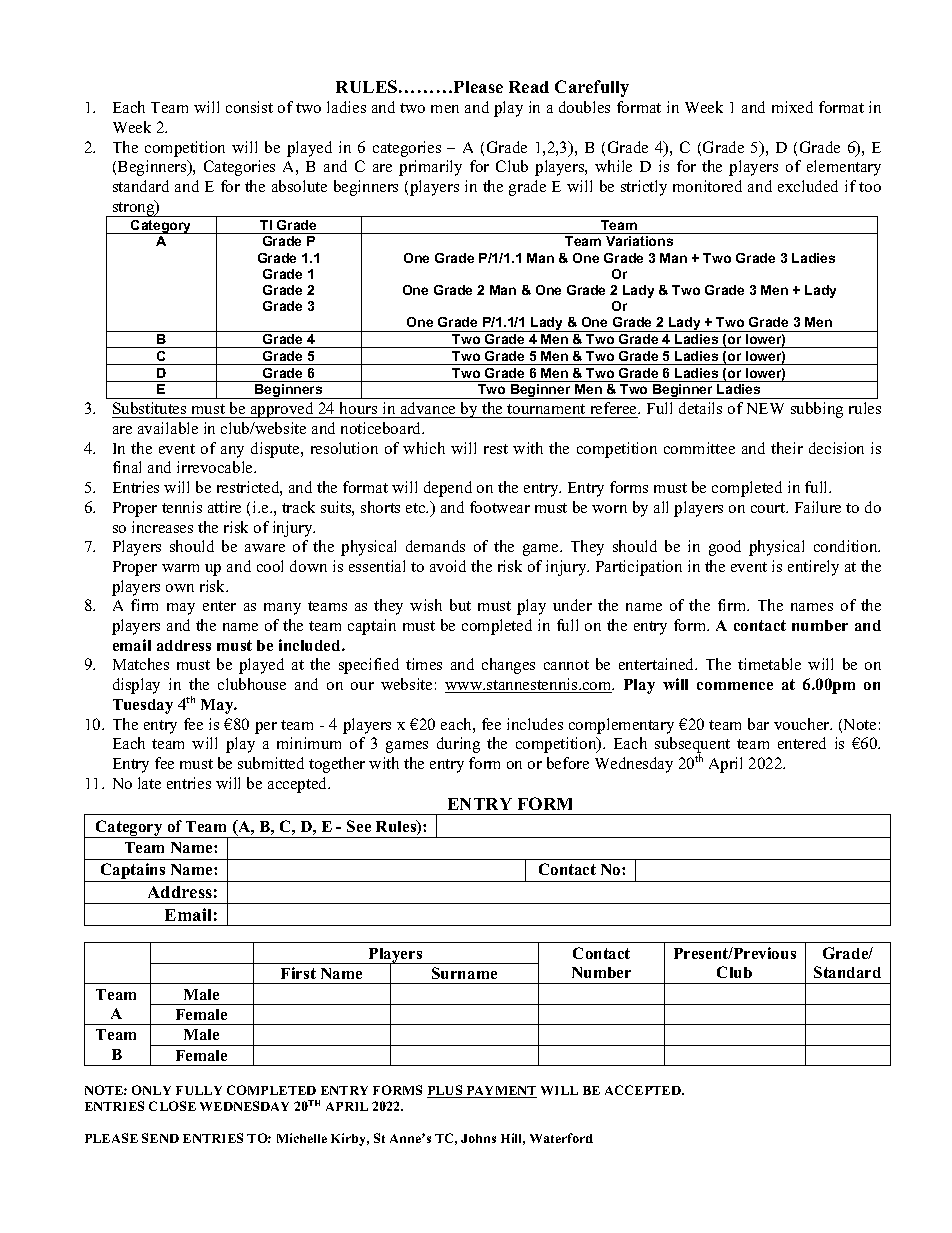 This screenshot has width=952, height=1233. Describe the element at coordinates (271, 763) in the screenshot. I see `submitted` at that location.
